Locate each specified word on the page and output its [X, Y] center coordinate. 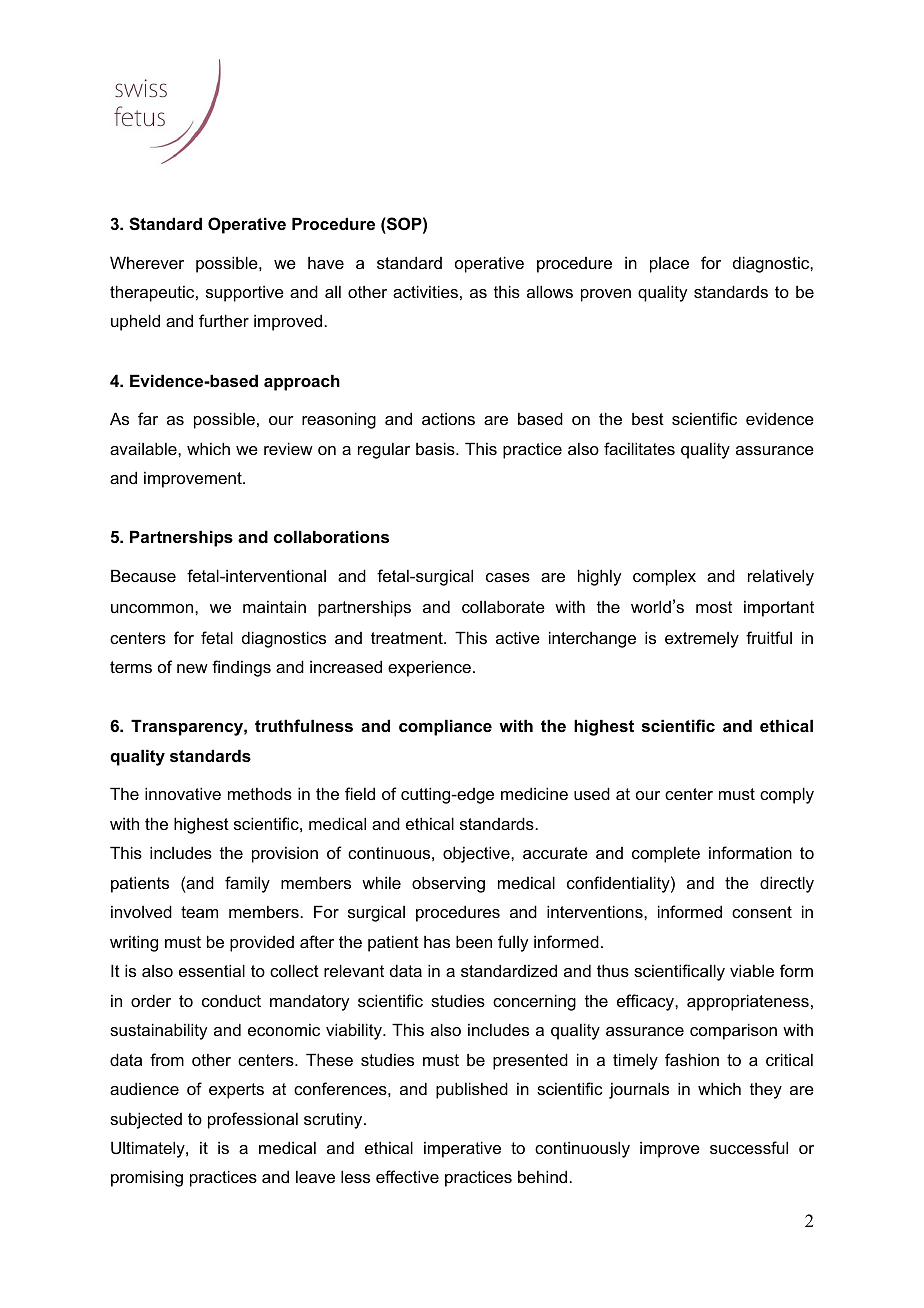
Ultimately [149, 1149]
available [144, 448]
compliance [445, 727]
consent [762, 912]
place [669, 265]
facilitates [639, 448]
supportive [245, 293]
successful [749, 1147]
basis [436, 448]
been [474, 941]
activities [425, 291]
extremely [702, 640]
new [192, 668]
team [199, 912]
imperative [462, 1149]
